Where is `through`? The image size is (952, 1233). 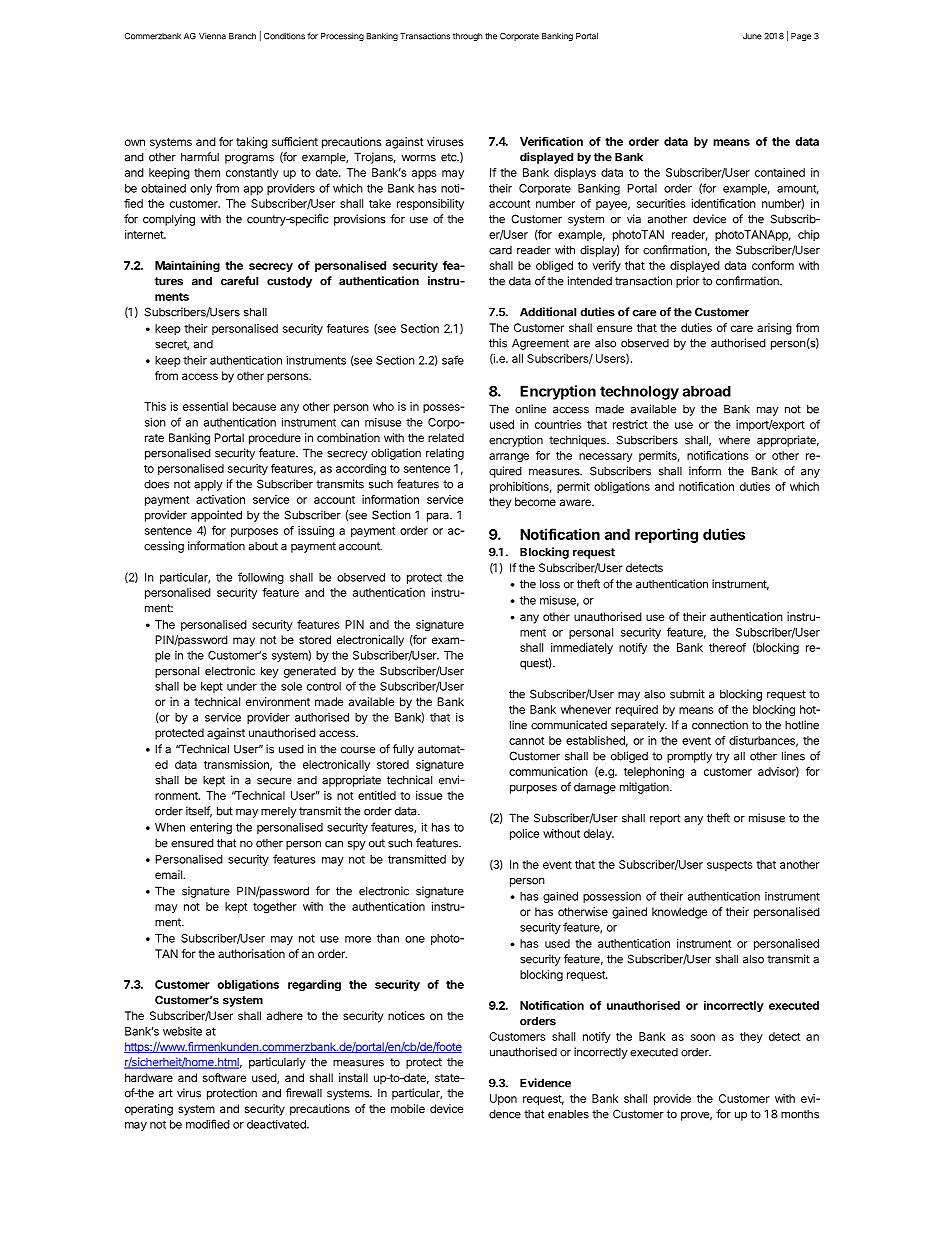
through is located at coordinates (468, 37).
